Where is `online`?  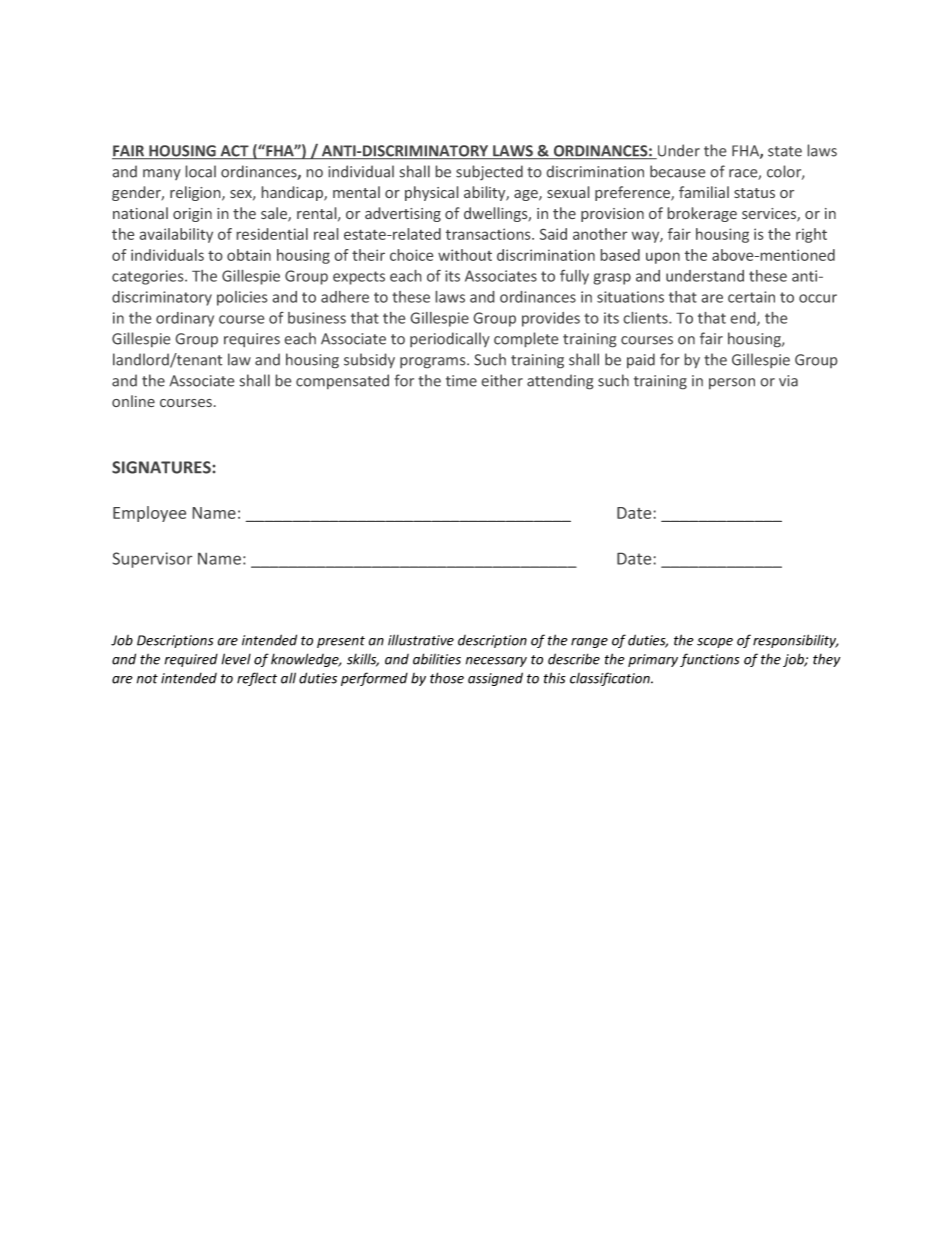
online is located at coordinates (133, 401).
